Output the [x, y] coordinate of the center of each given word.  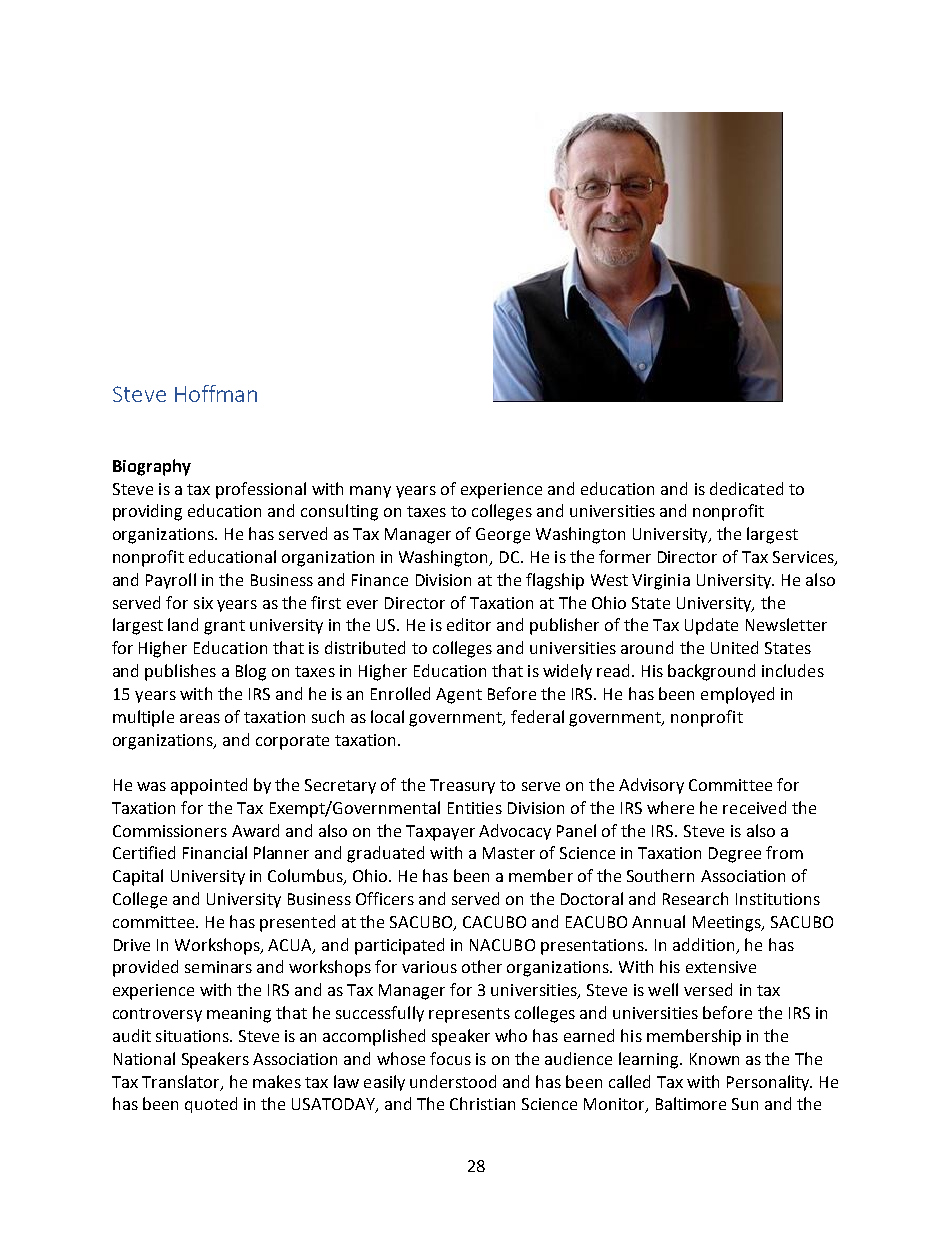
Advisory [651, 786]
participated [399, 946]
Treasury [462, 786]
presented [297, 923]
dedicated [746, 488]
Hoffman [216, 393]
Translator [182, 1082]
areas [200, 718]
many [370, 492]
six [203, 603]
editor [469, 624]
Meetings [728, 924]
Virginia [661, 582]
